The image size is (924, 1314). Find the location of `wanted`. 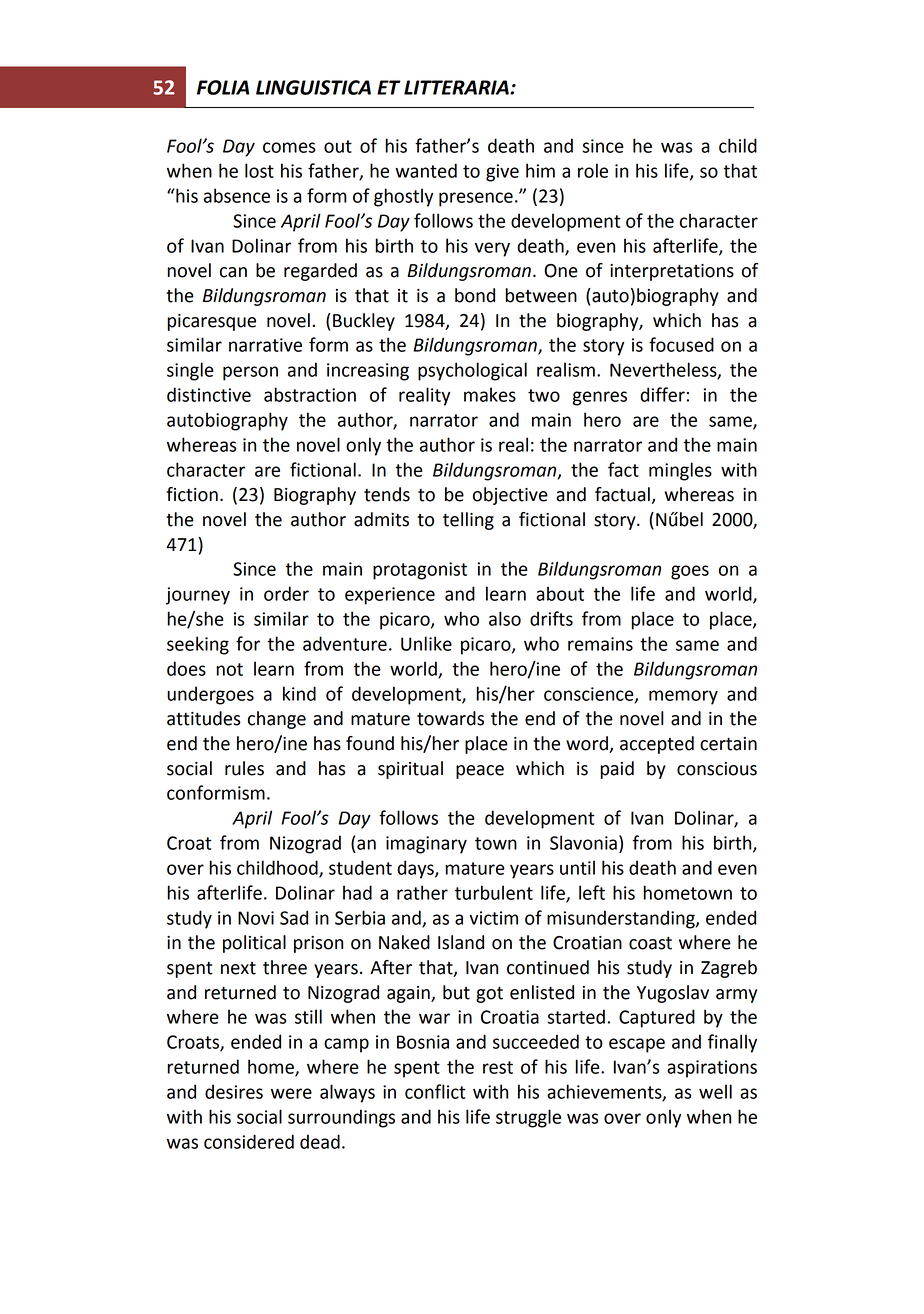

wanted is located at coordinates (426, 170).
